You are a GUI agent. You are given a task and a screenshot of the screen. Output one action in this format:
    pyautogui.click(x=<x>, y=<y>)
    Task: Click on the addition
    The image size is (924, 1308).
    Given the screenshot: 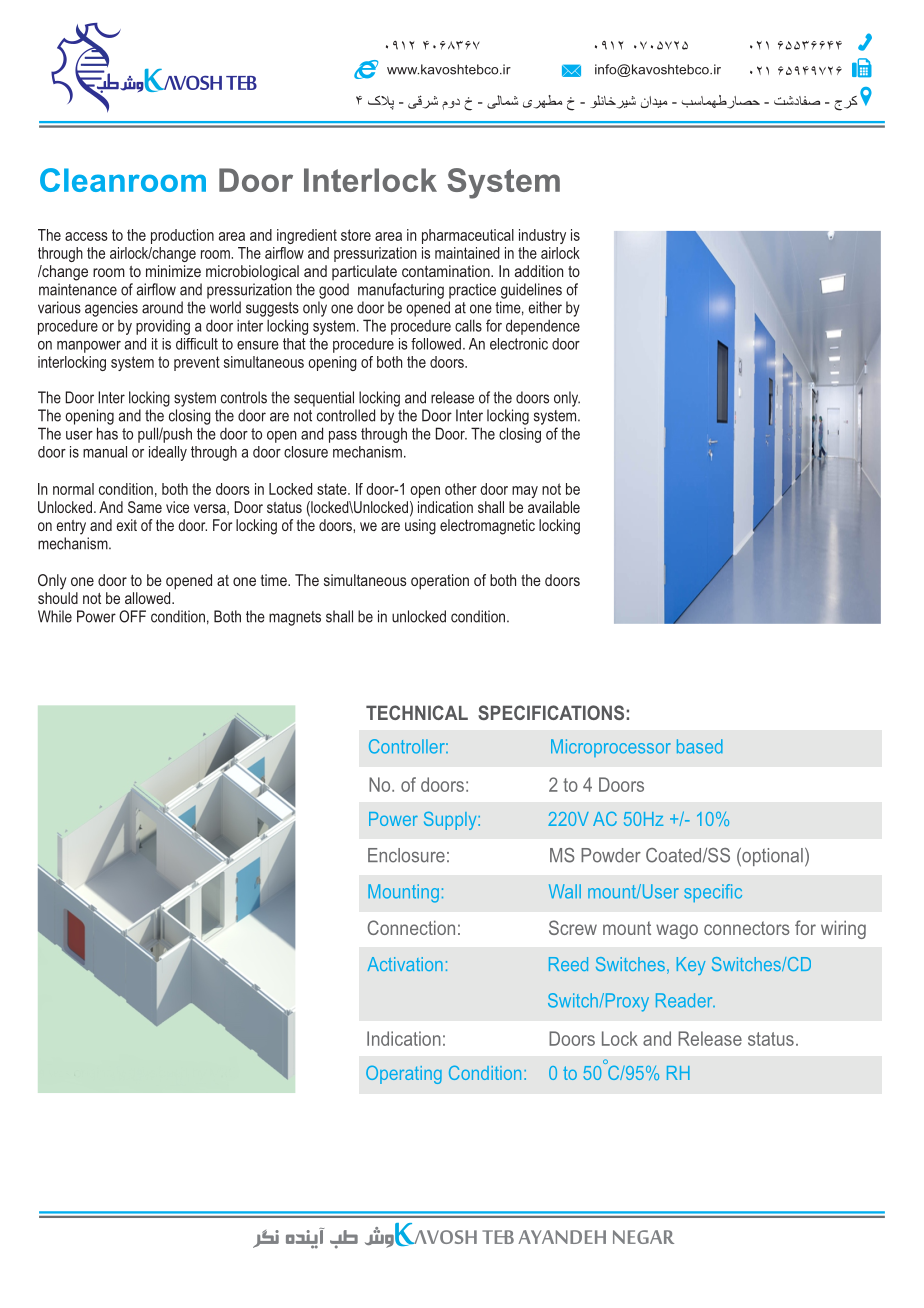 What is the action you would take?
    pyautogui.click(x=539, y=271)
